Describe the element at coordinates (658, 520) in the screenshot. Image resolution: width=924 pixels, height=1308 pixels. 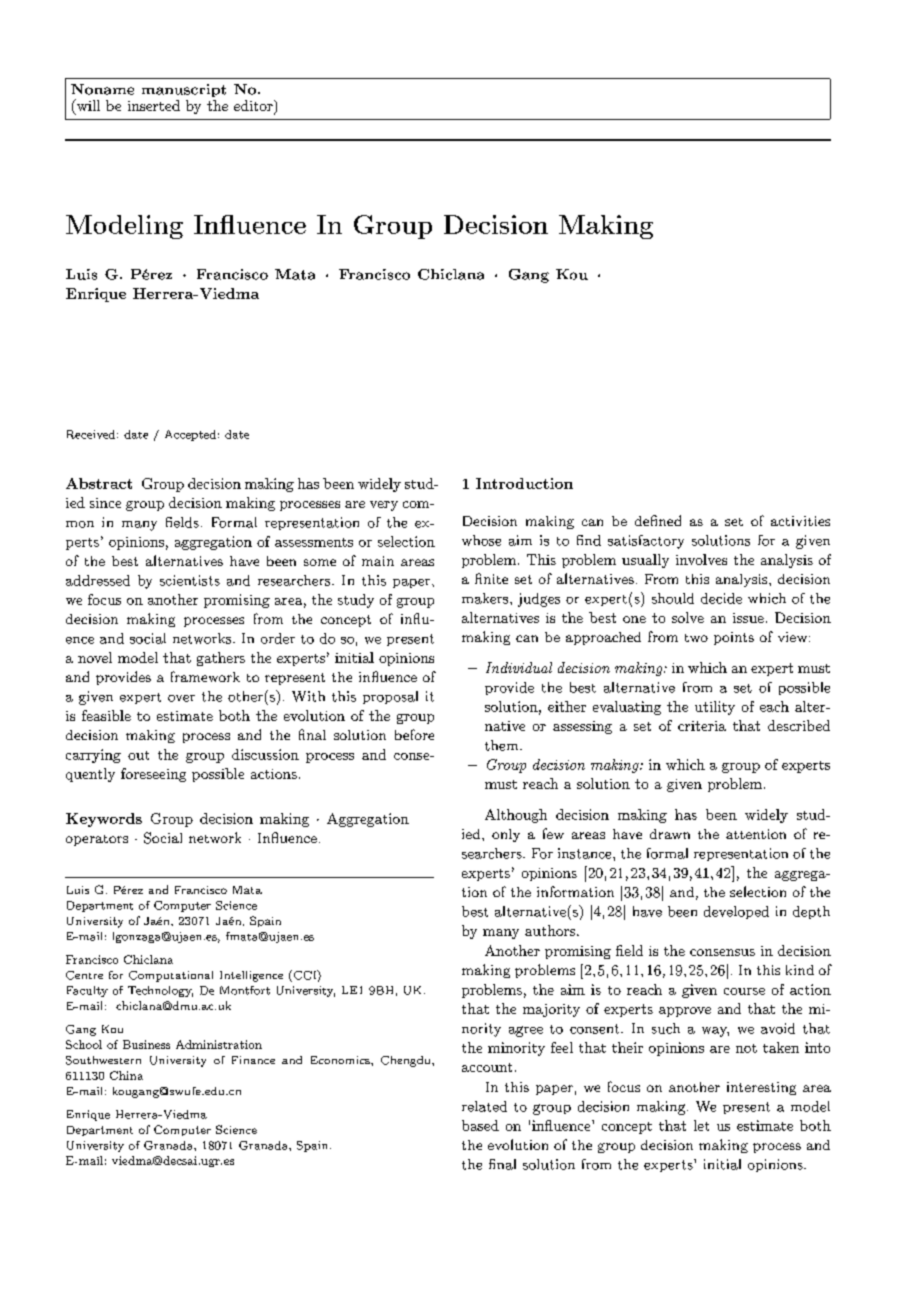
I see `defined` at that location.
